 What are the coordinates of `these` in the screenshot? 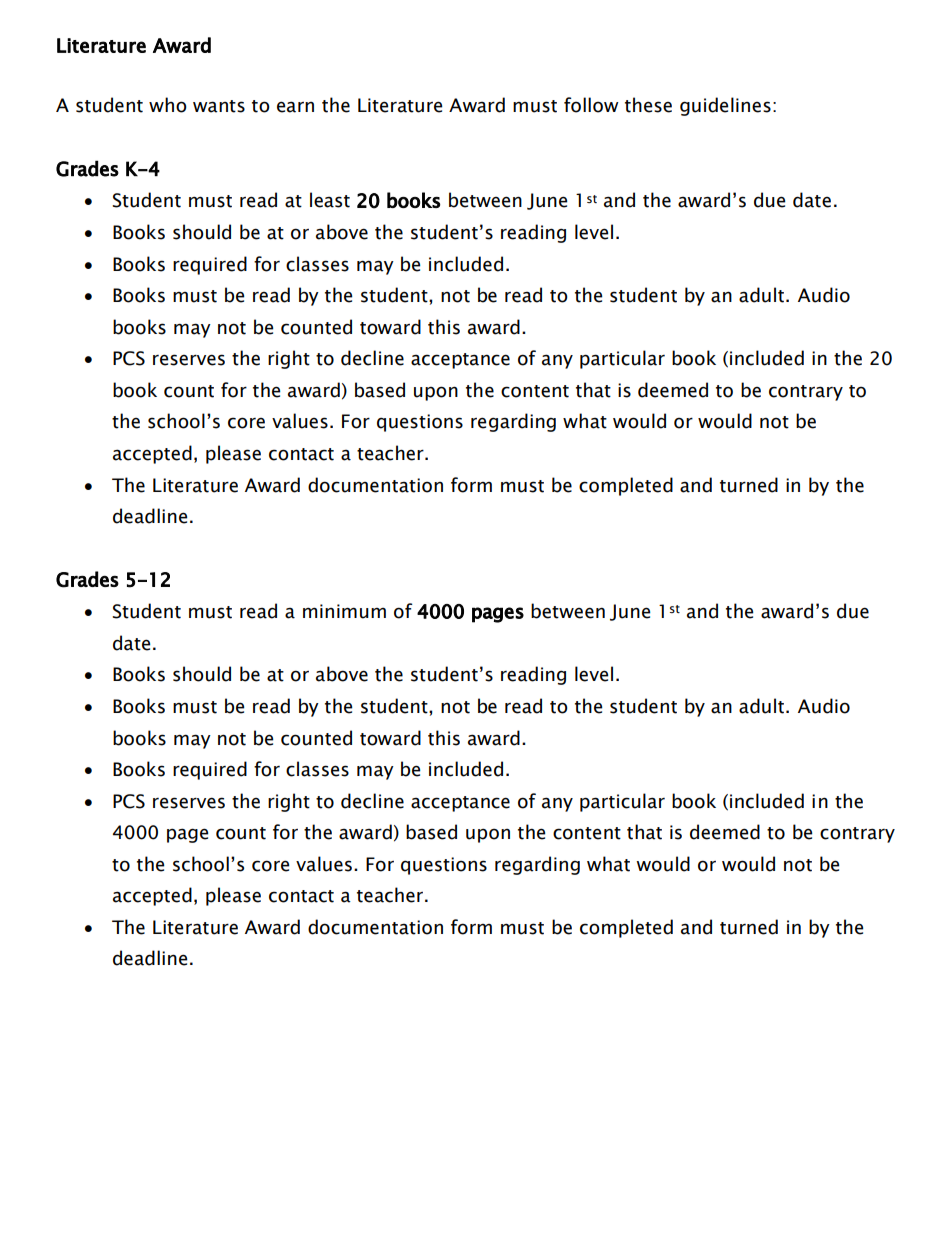 It's located at (648, 105).
